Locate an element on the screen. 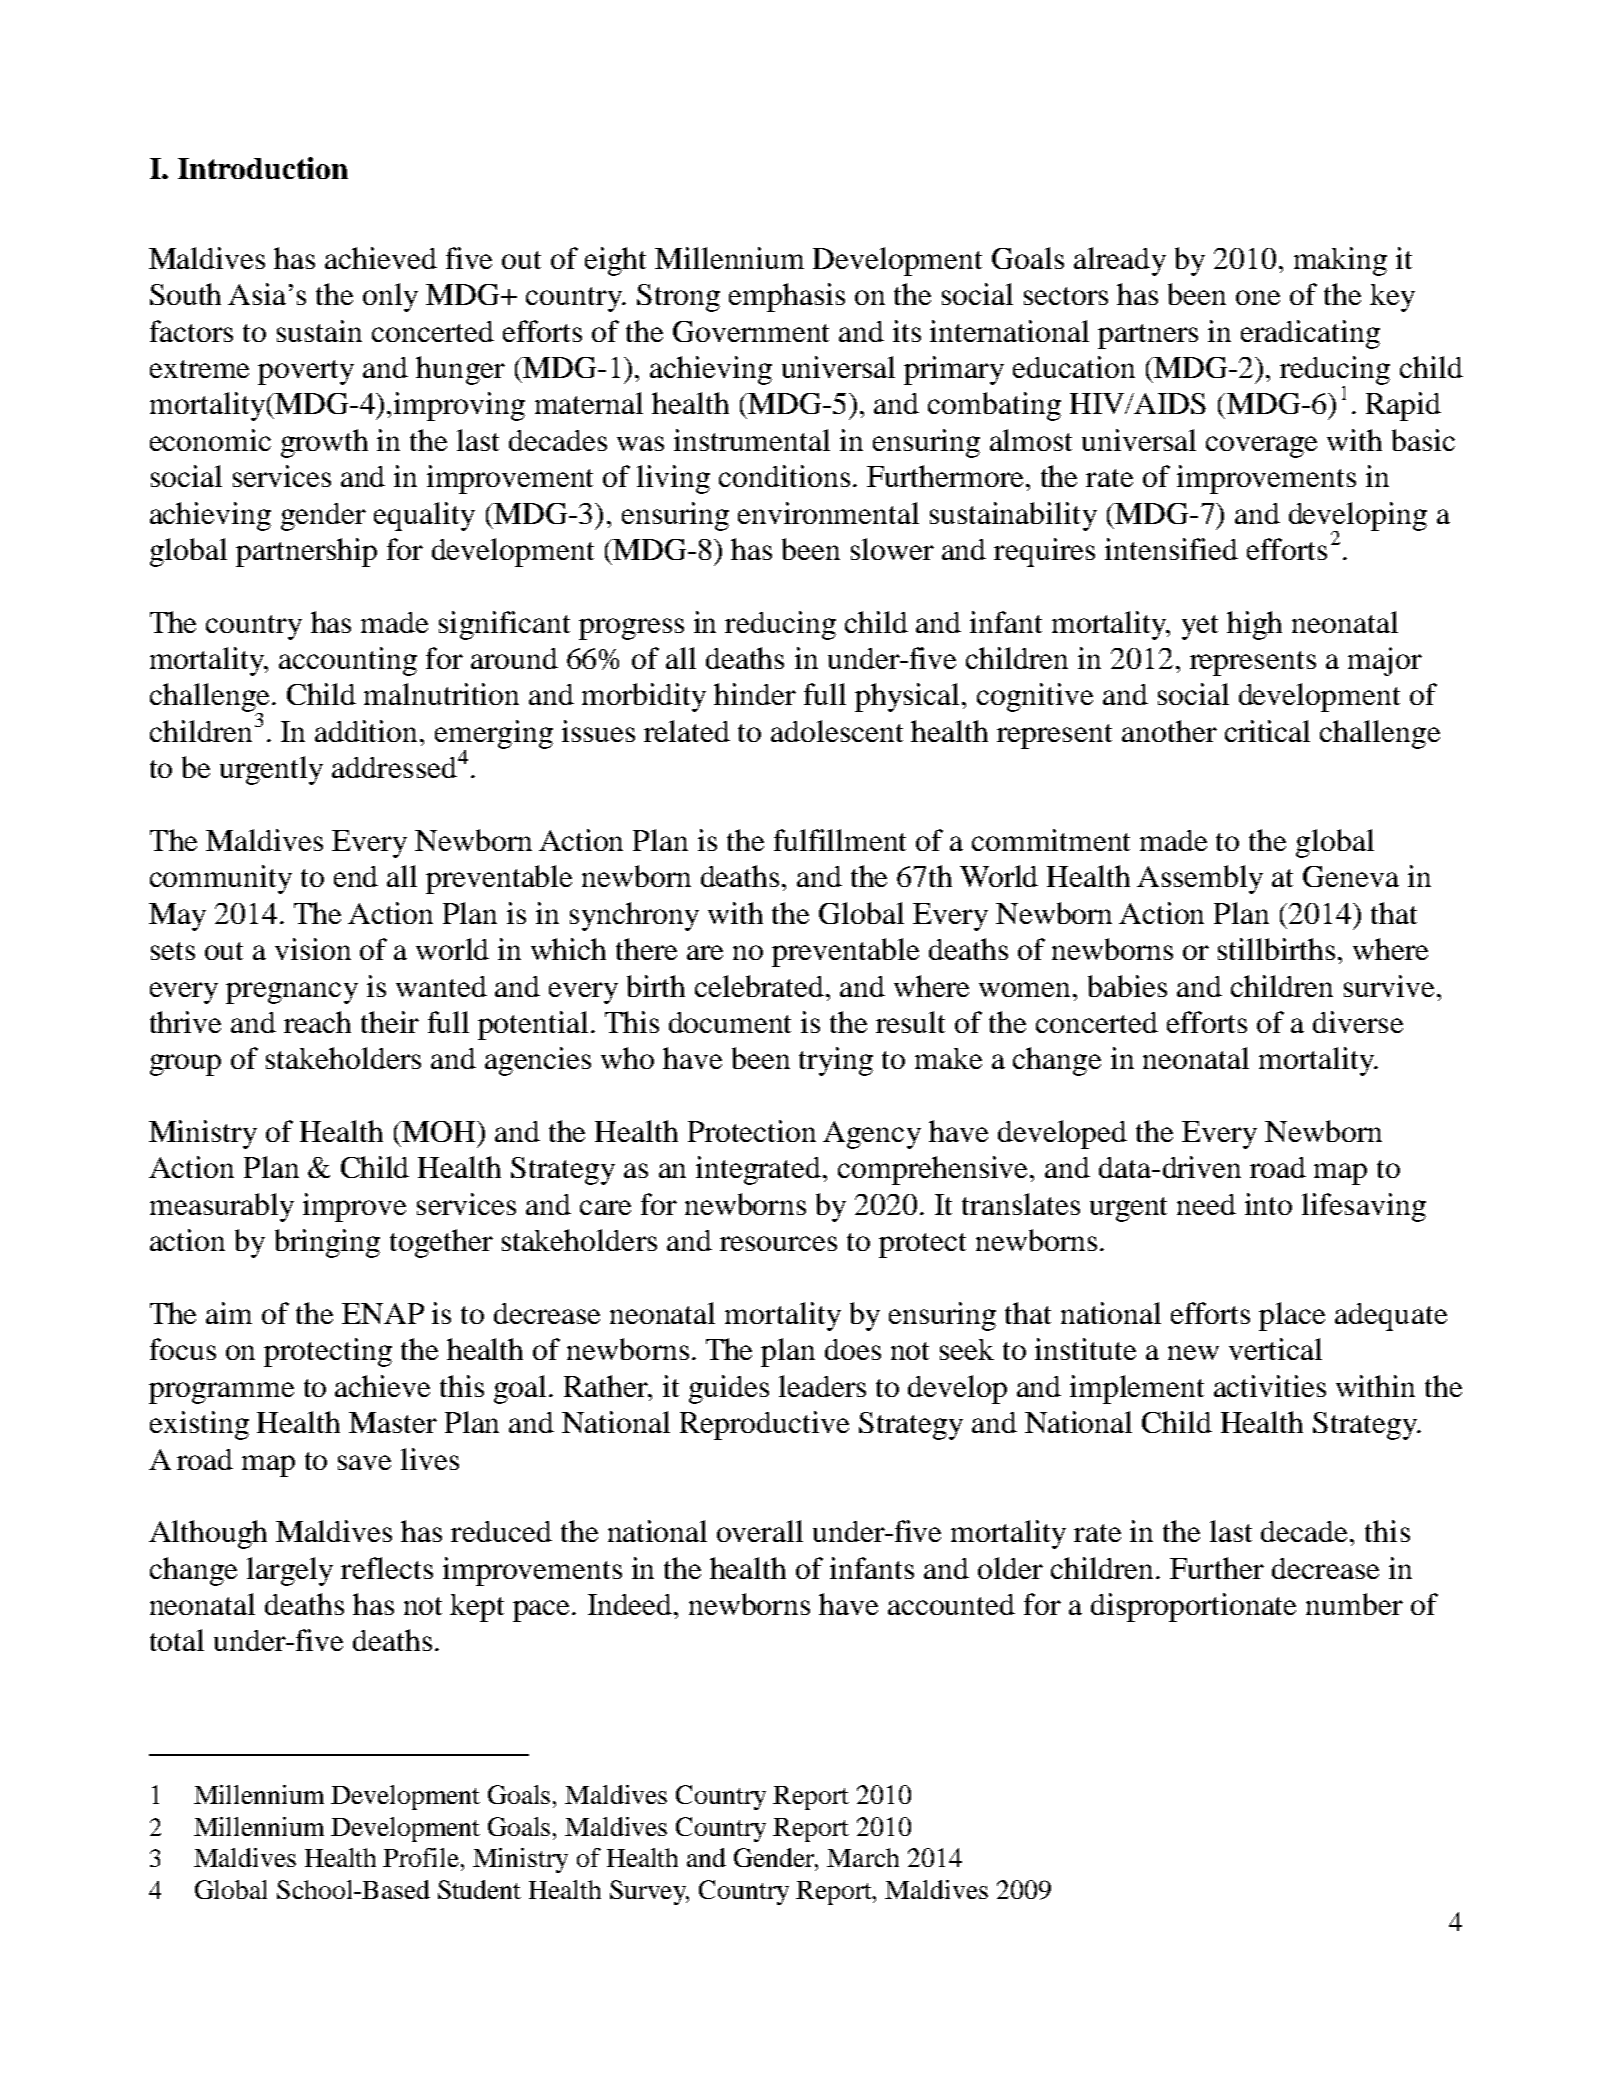 The height and width of the screenshot is (2088, 1613). emphasis is located at coordinates (787, 297).
